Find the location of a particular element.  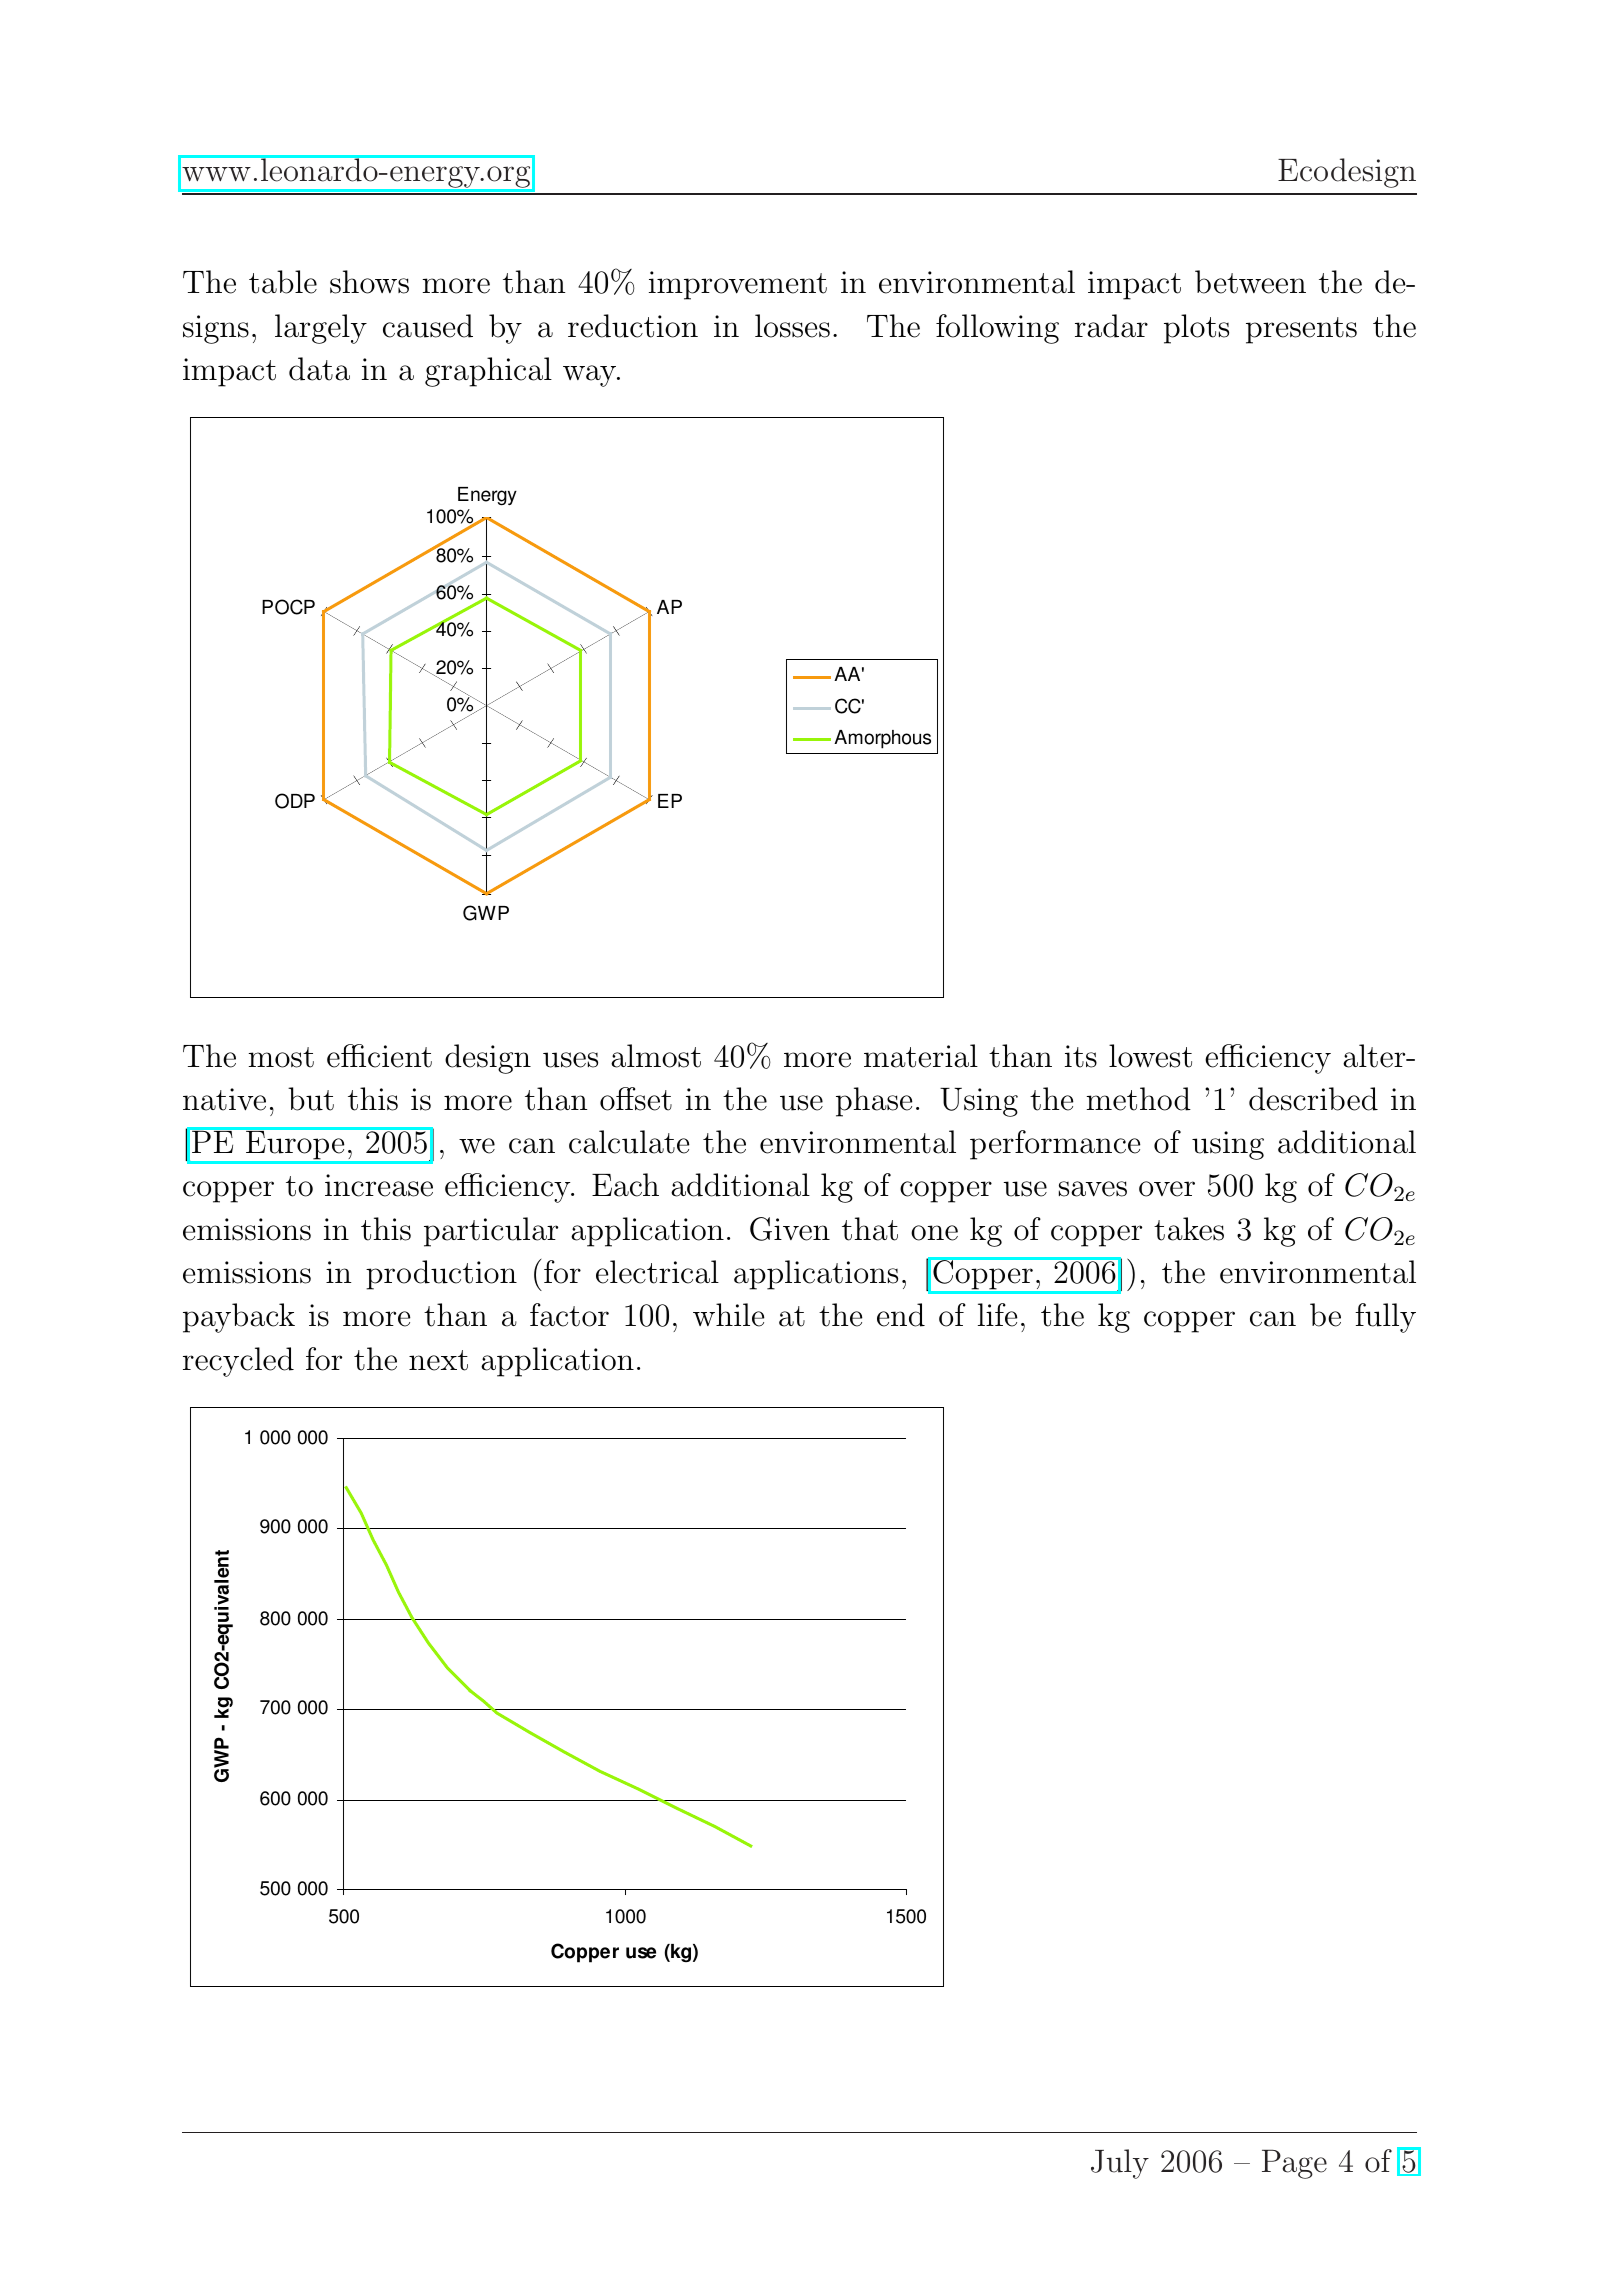

Page is located at coordinates (1294, 2164).
